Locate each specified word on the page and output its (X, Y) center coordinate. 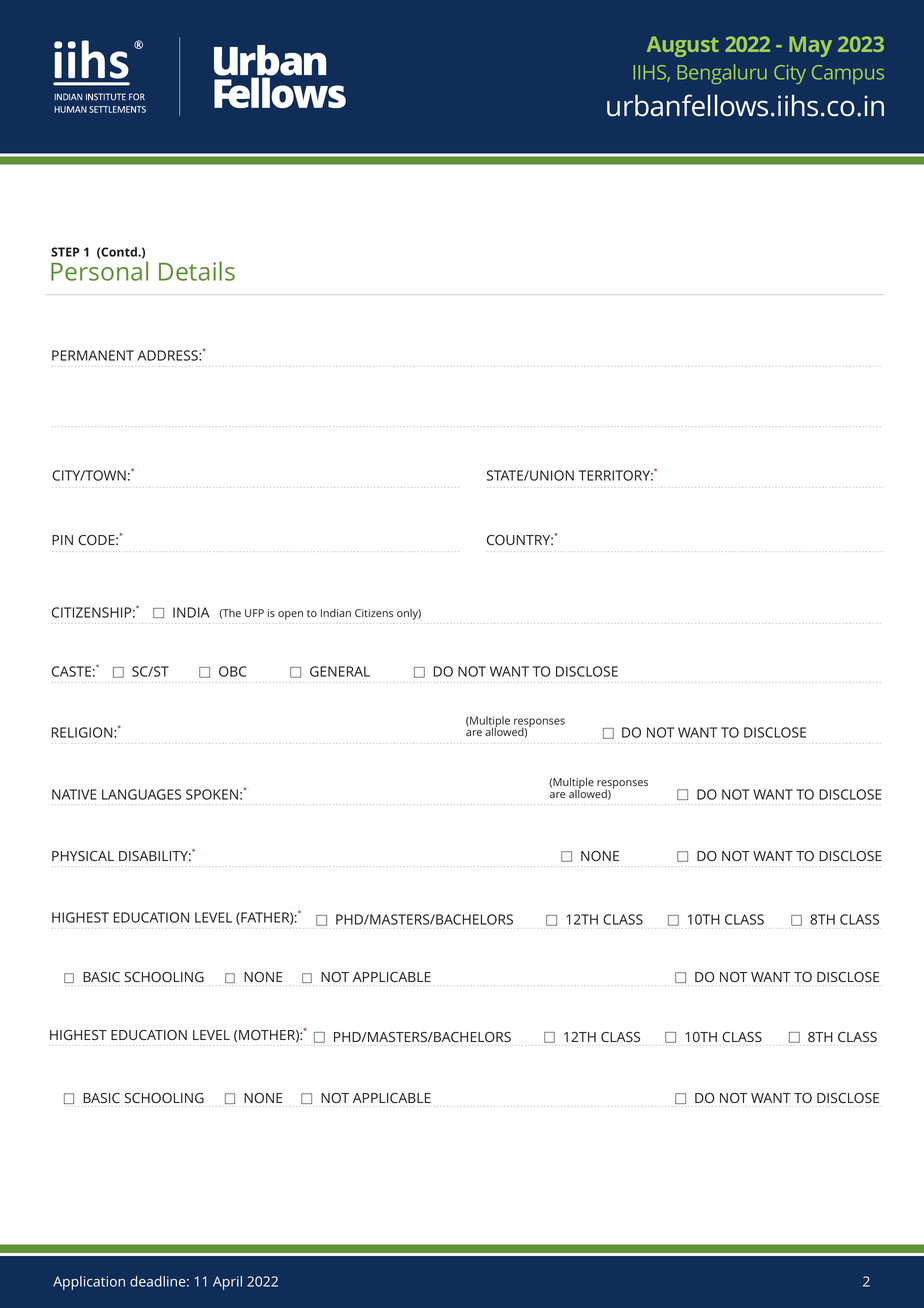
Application (89, 1283)
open (290, 615)
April (227, 1283)
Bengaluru (722, 74)
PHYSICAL (83, 856)
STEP (65, 252)
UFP (254, 613)
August (683, 46)
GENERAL (340, 671)
